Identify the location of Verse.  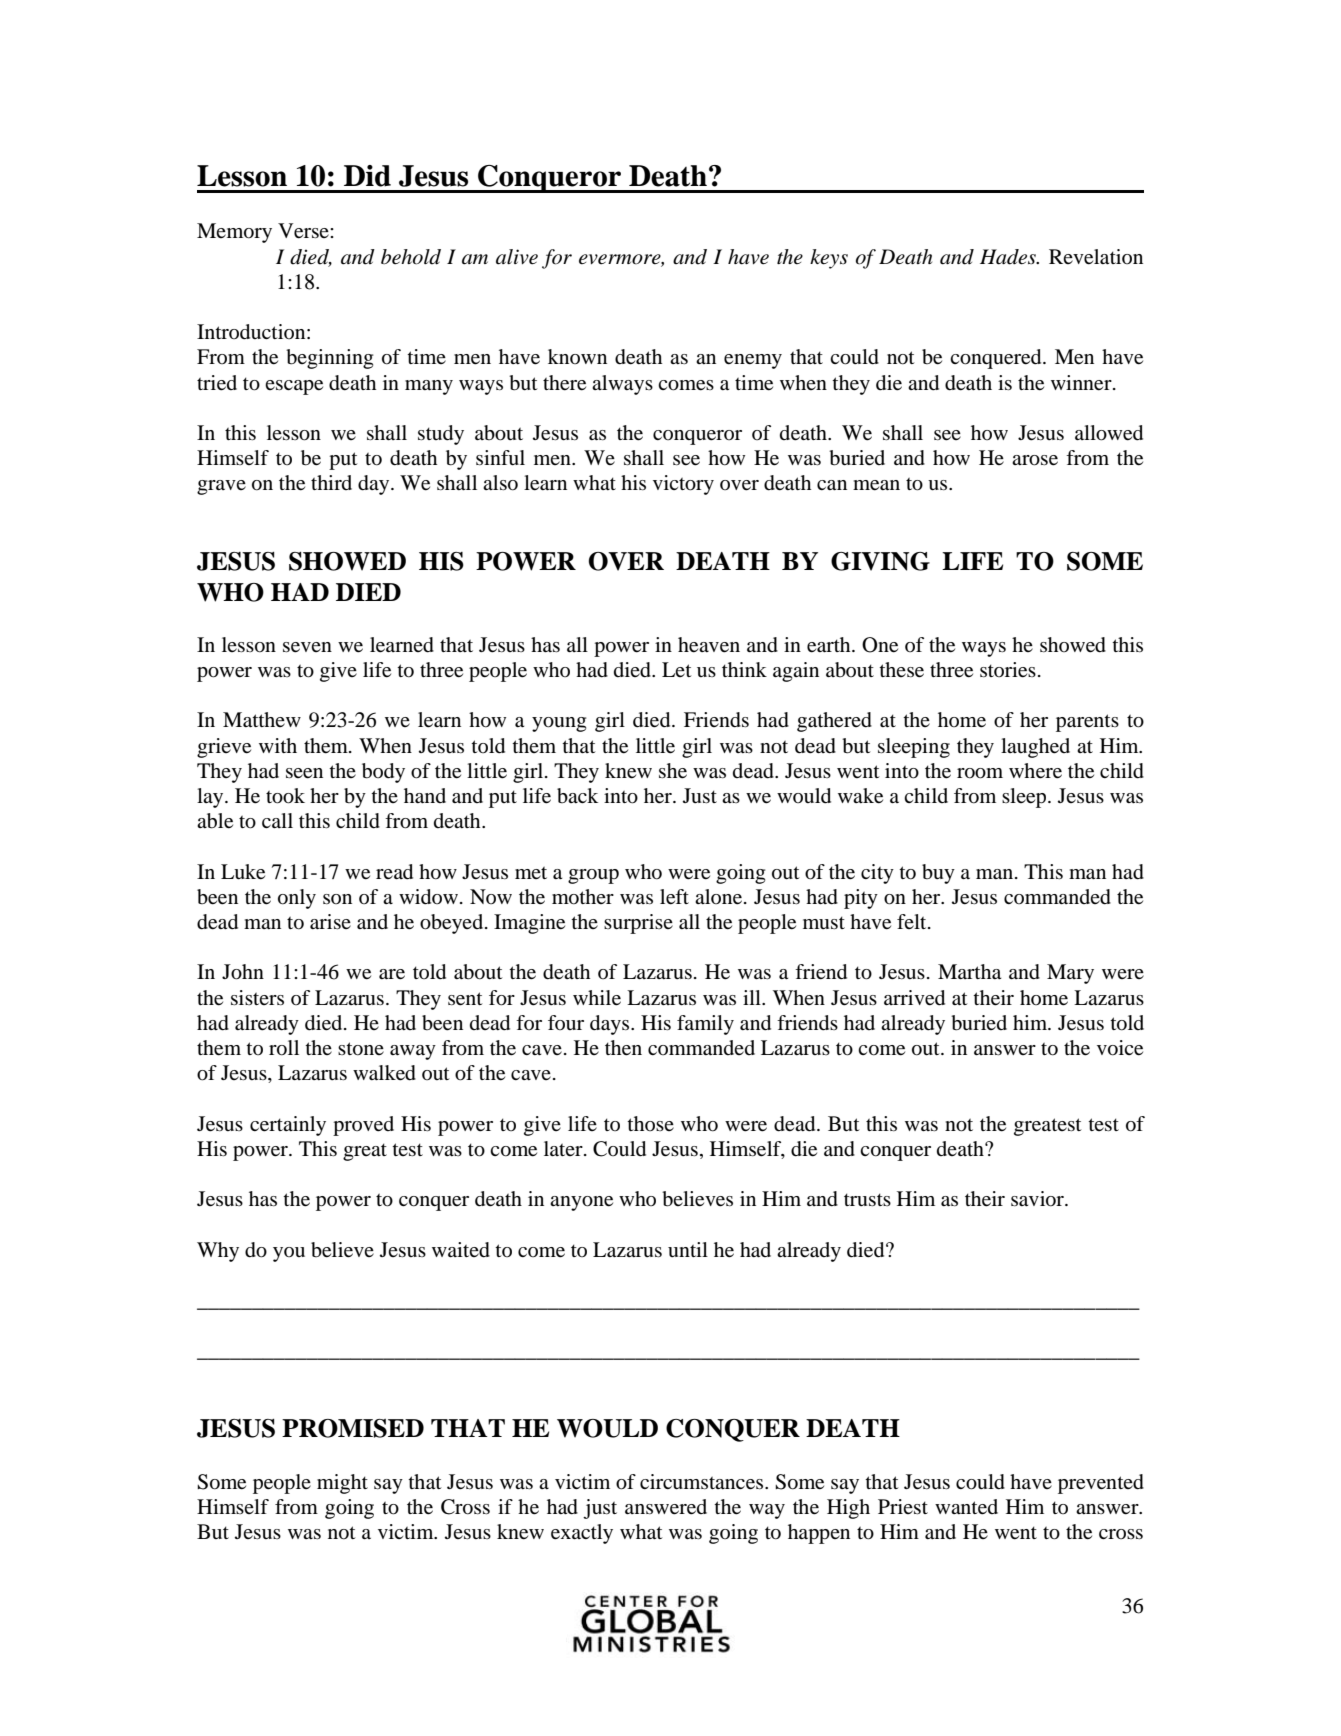
(304, 231).
